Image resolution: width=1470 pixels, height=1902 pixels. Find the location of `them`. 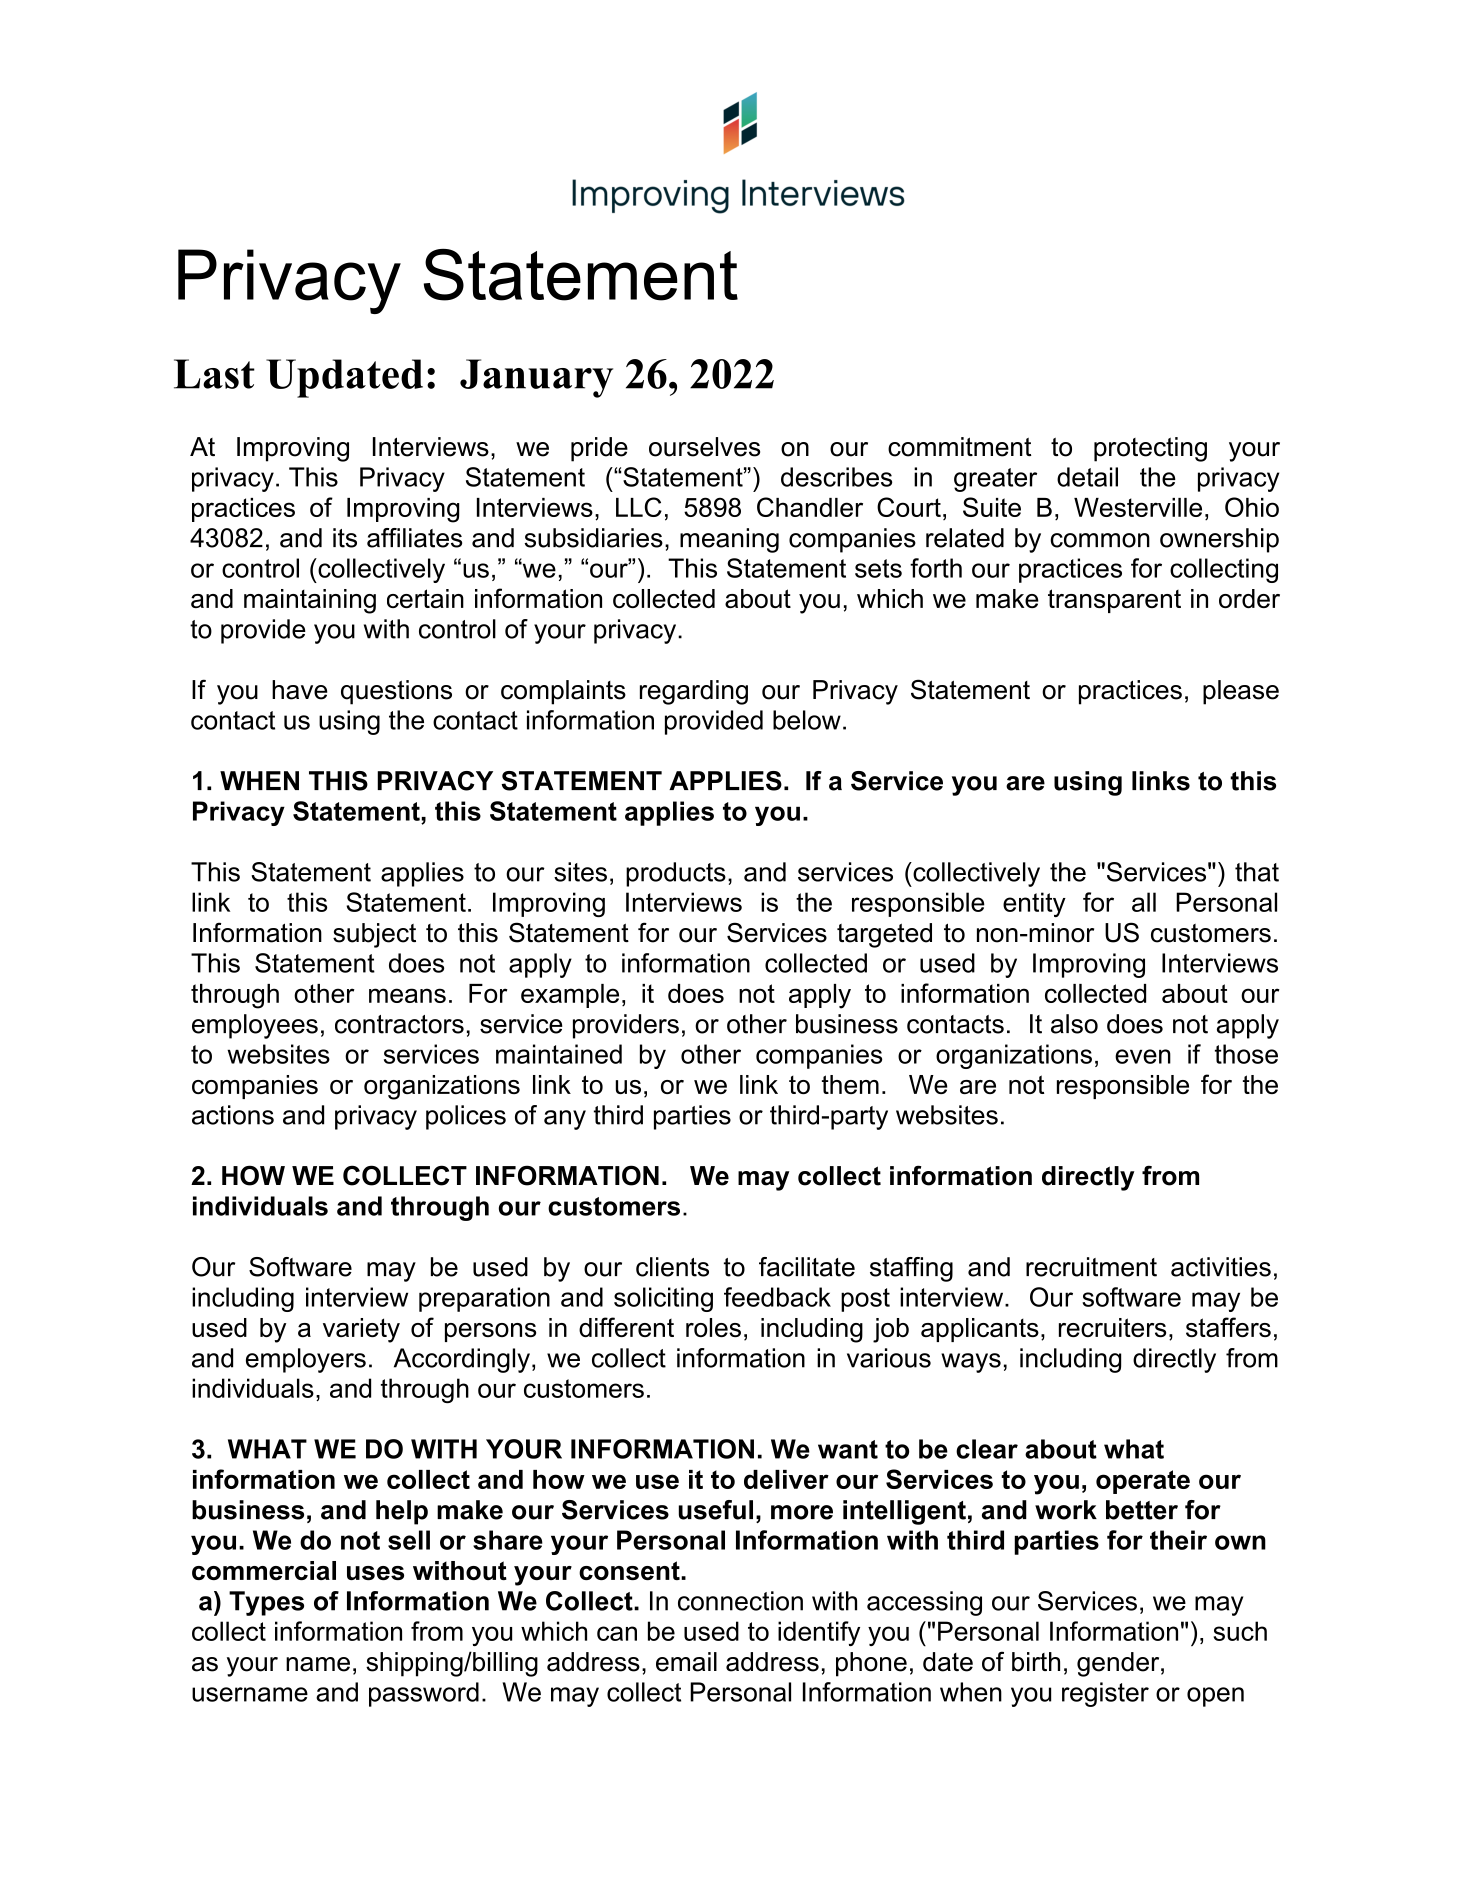

them is located at coordinates (850, 1084).
